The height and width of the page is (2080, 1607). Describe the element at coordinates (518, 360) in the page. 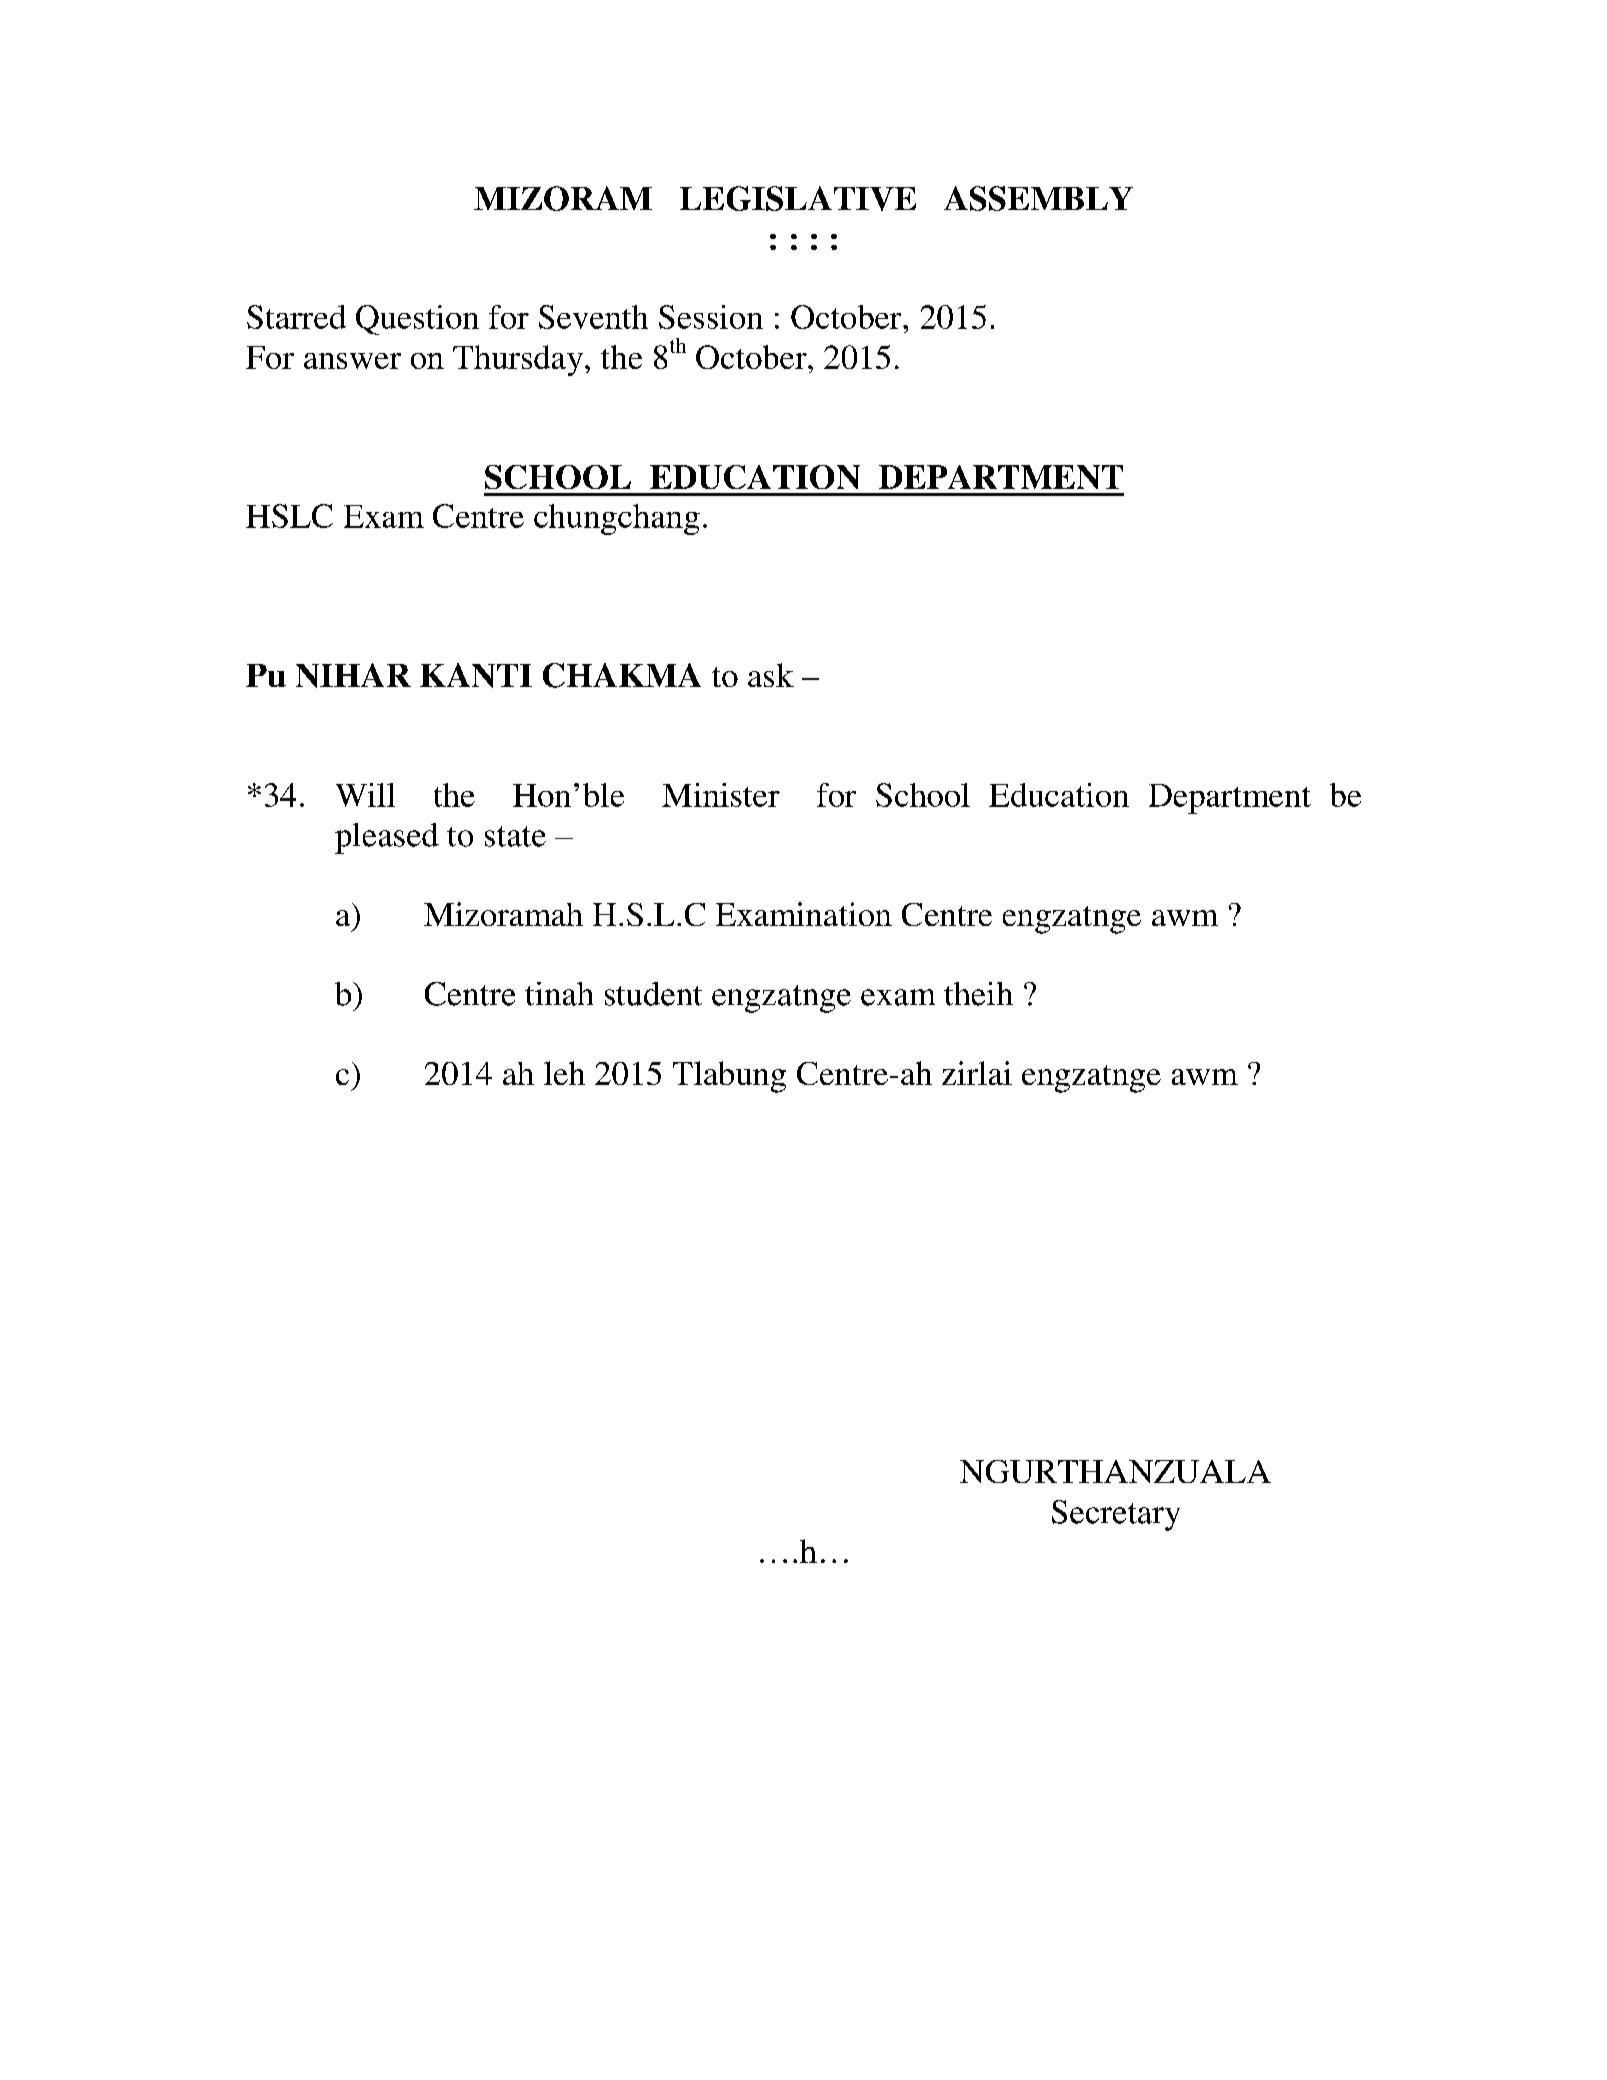

I see `Thursday` at that location.
